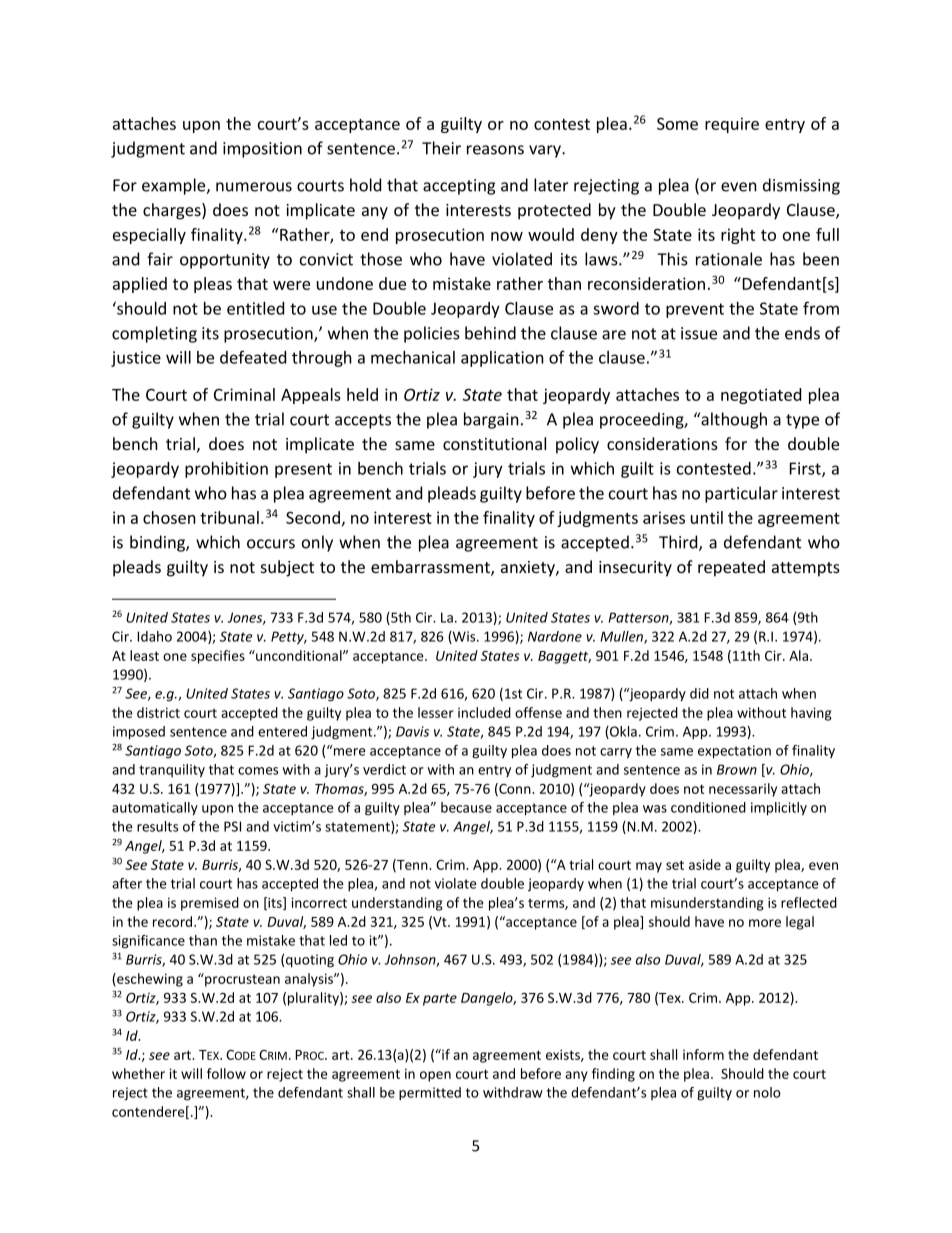 The image size is (952, 1233). What do you see at coordinates (226, 1073) in the document?
I see `follow` at bounding box center [226, 1073].
